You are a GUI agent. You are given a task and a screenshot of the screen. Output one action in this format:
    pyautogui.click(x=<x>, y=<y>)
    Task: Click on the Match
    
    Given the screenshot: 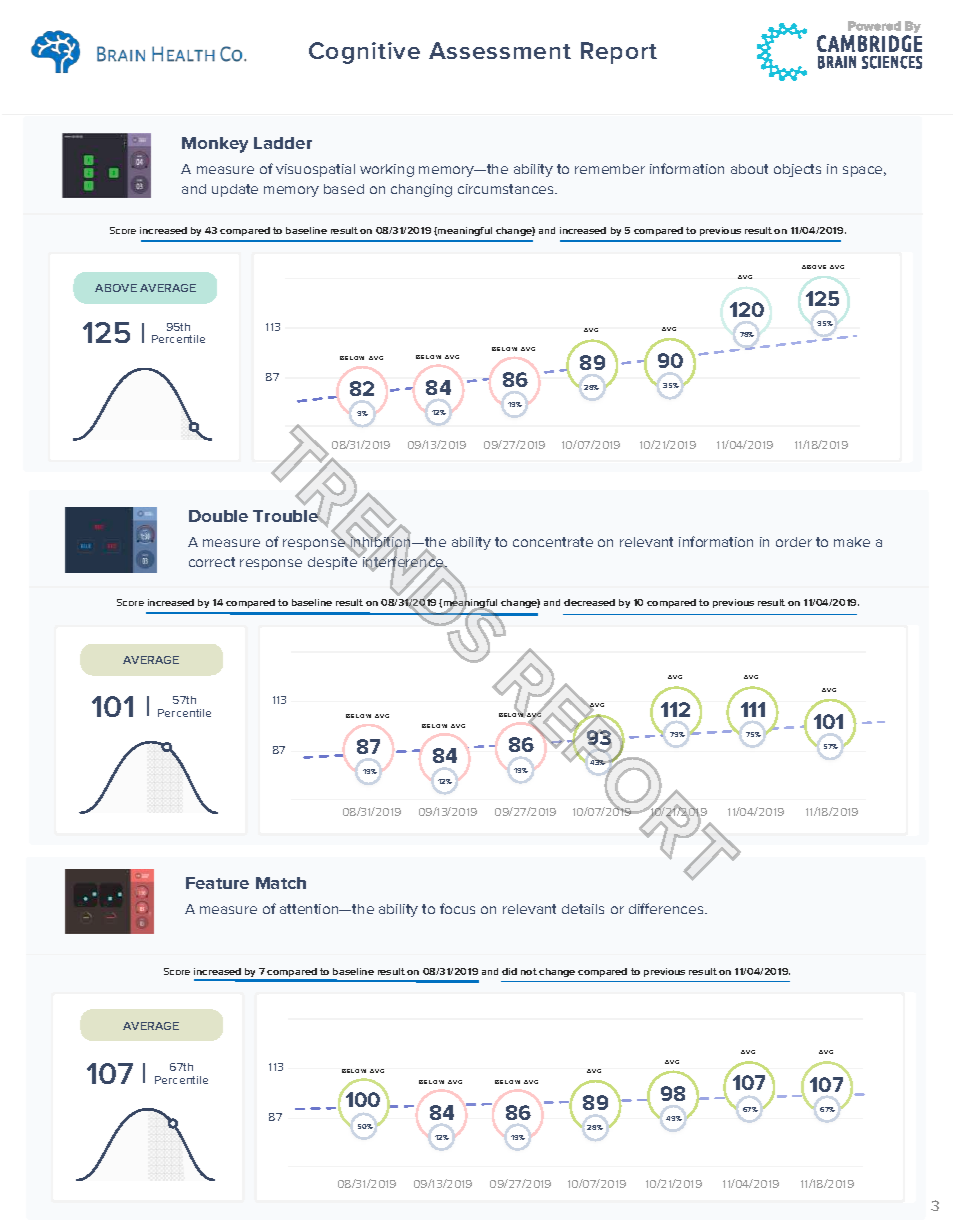 What is the action you would take?
    pyautogui.click(x=281, y=883)
